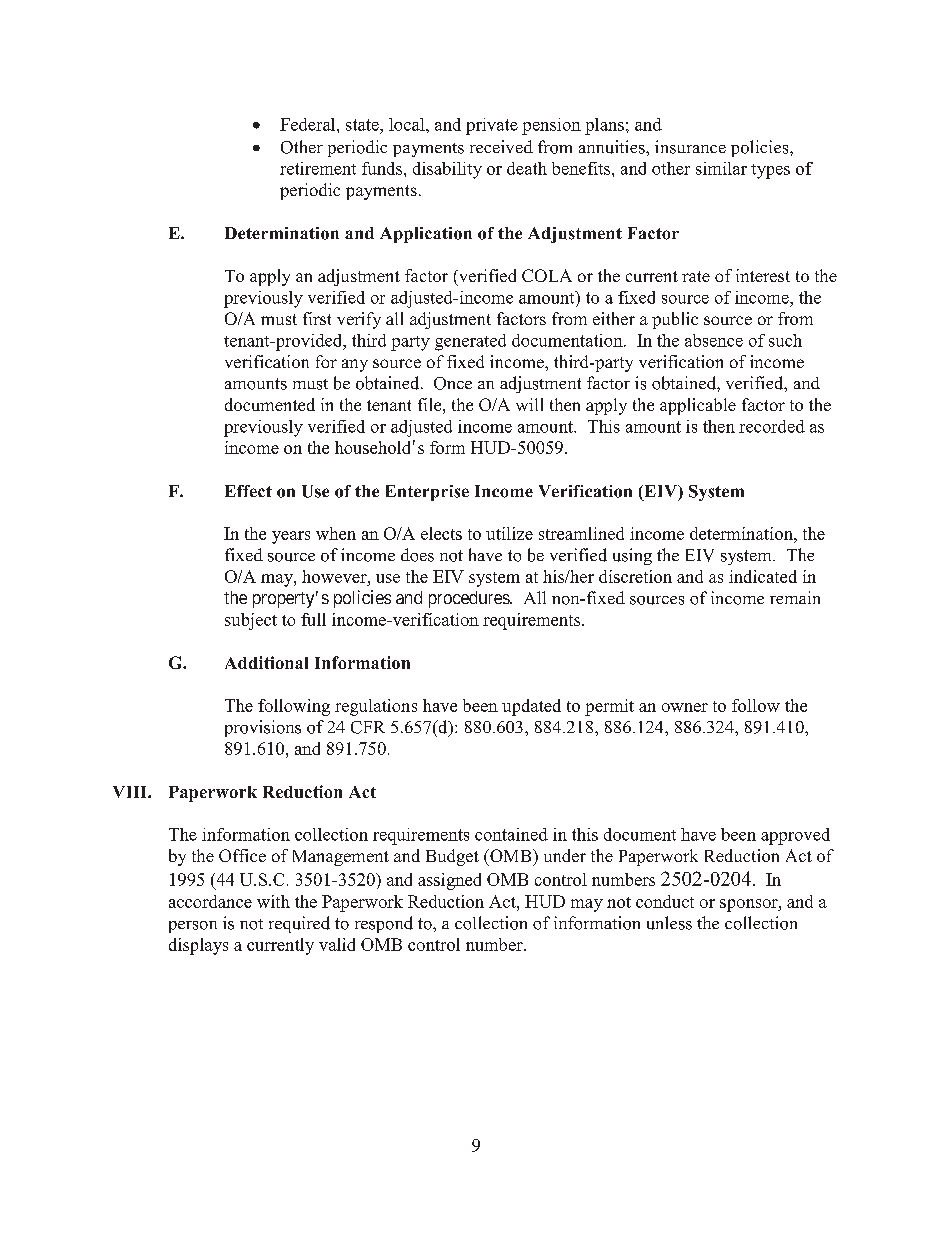  What do you see at coordinates (263, 728) in the image?
I see `provisions` at bounding box center [263, 728].
